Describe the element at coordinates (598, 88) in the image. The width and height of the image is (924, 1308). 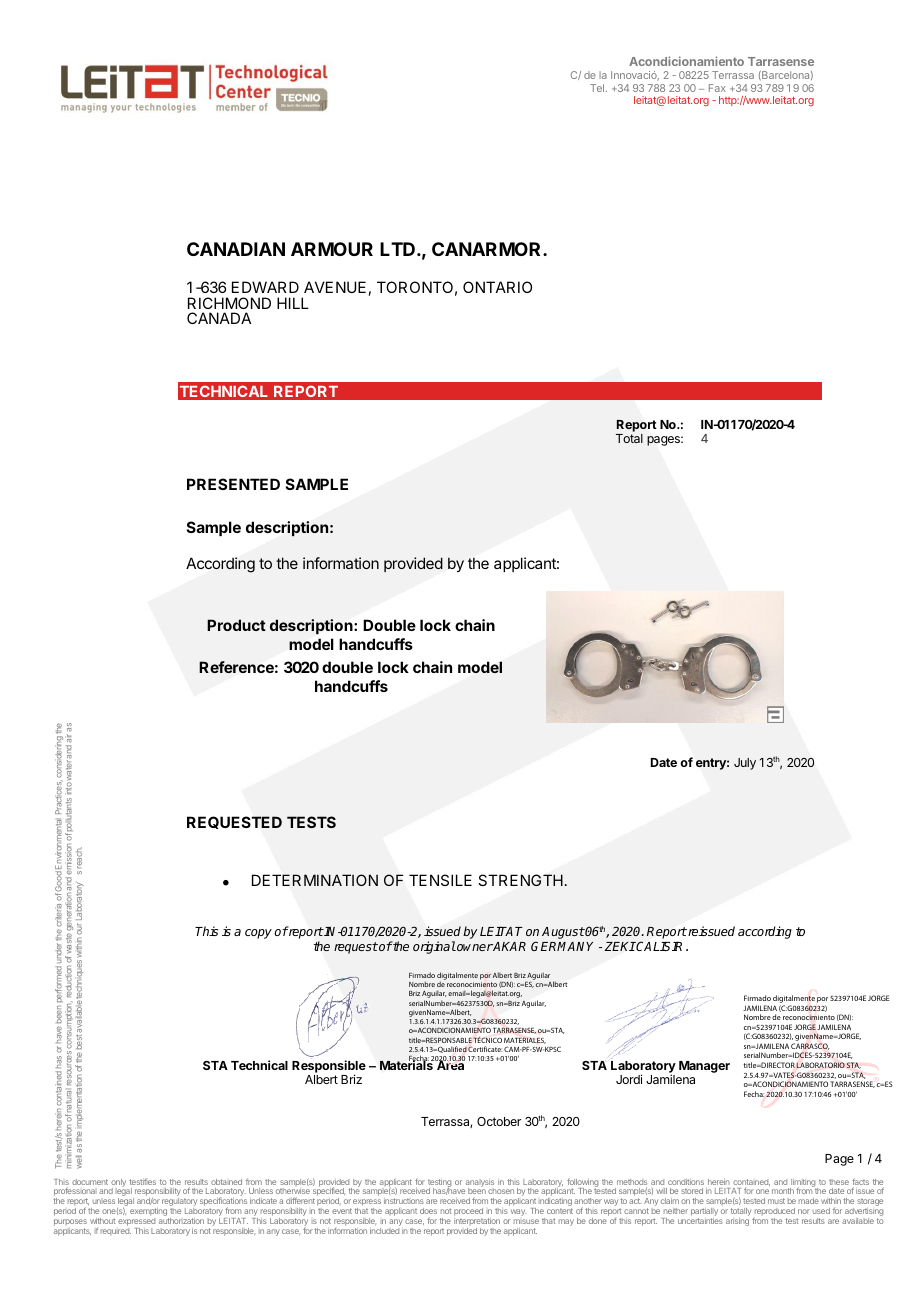
I see `Tel` at that location.
